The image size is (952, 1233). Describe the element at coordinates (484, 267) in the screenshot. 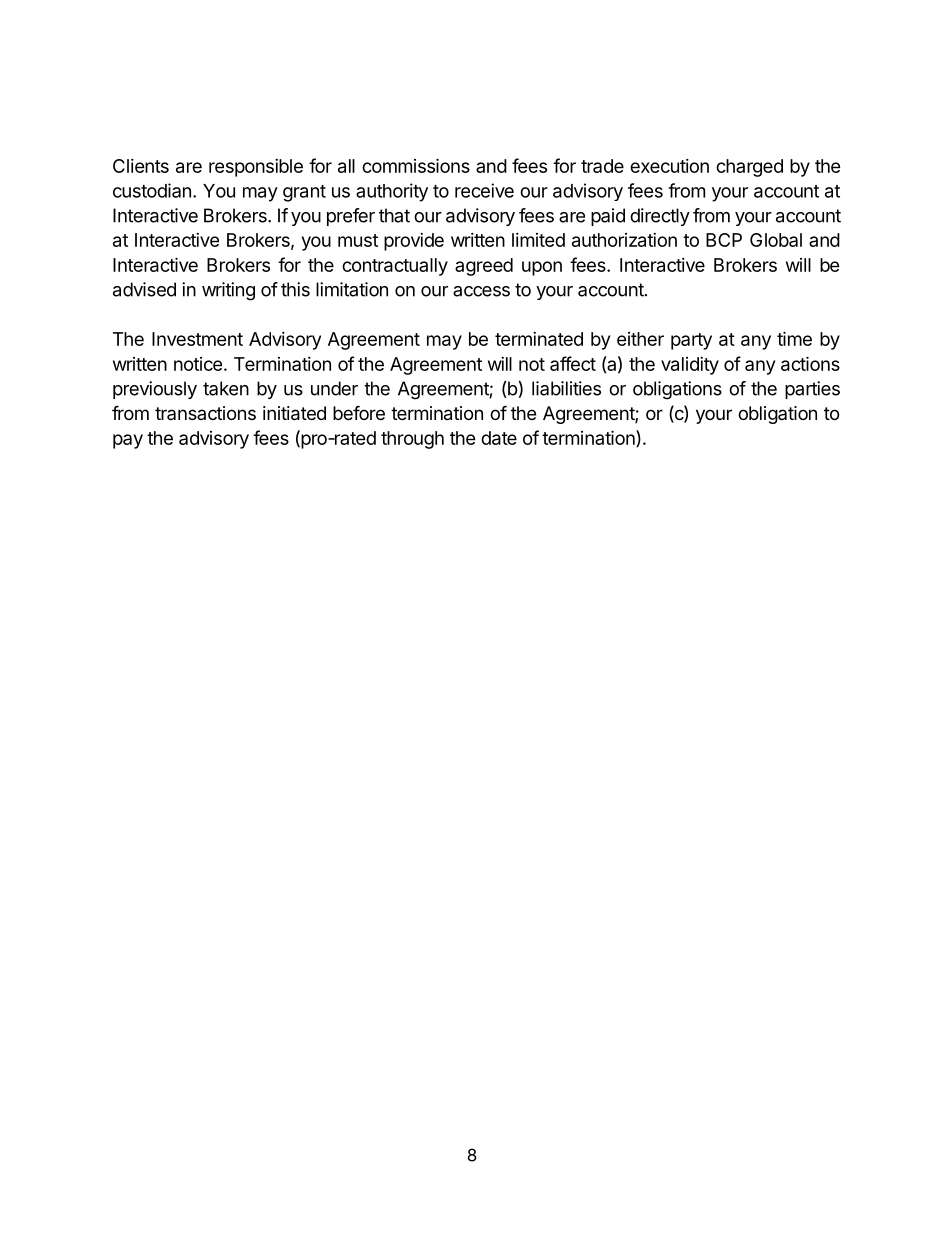

I see `agreed` at that location.
